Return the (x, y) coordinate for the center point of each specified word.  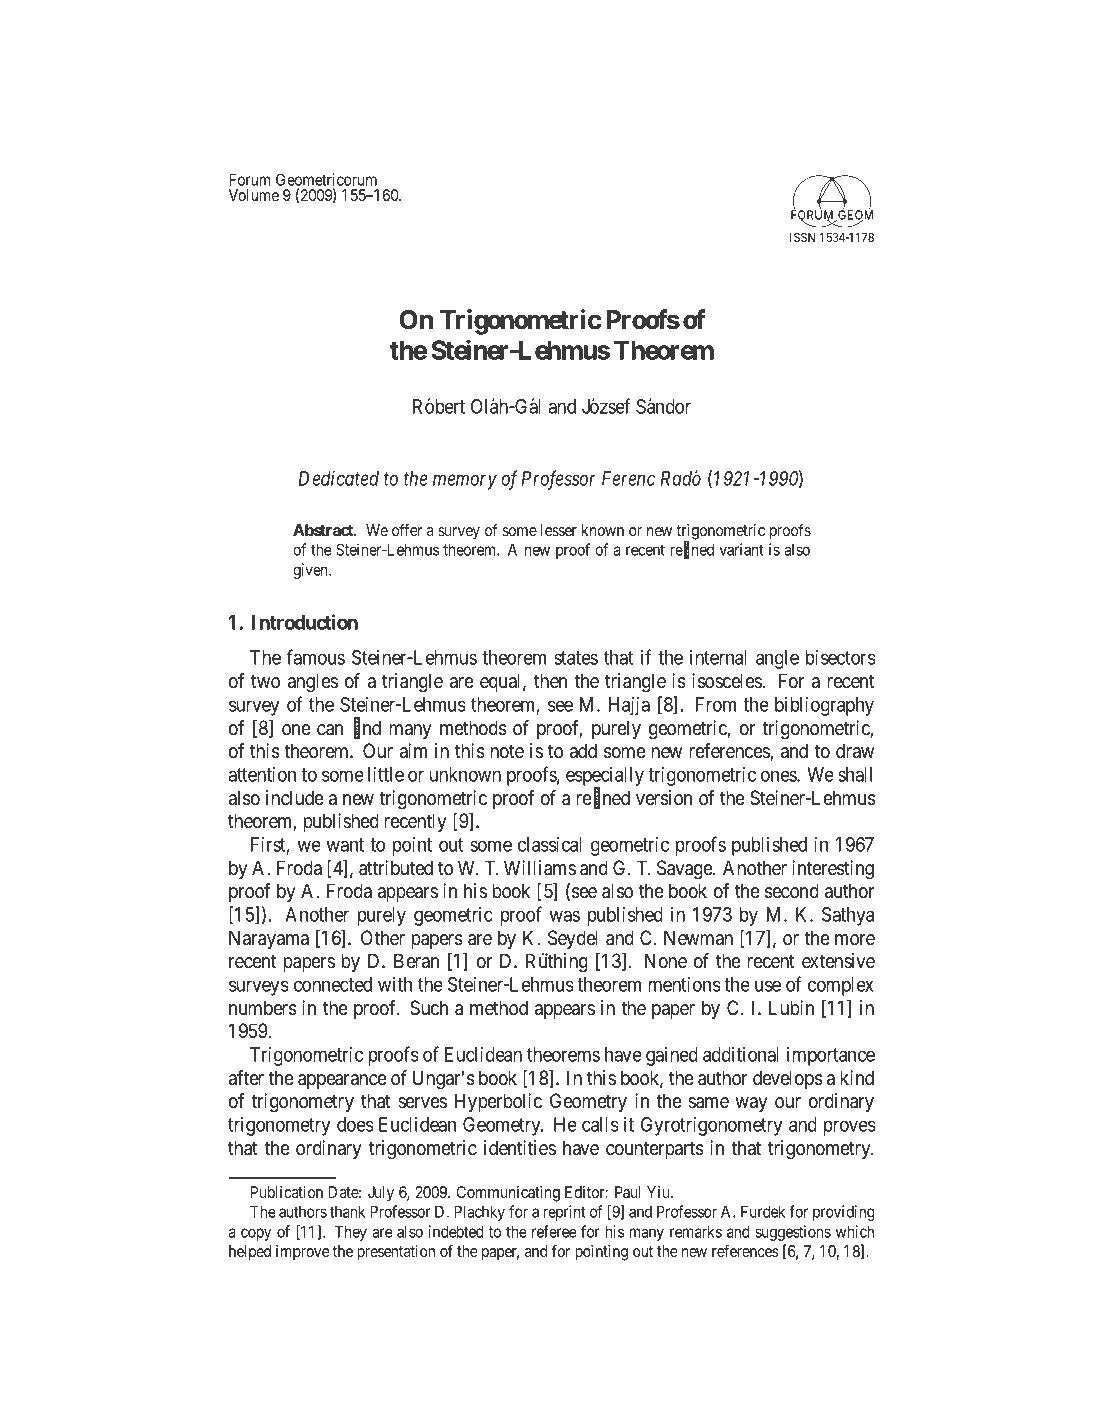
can (330, 730)
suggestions (793, 1233)
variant (741, 549)
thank (347, 1211)
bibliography (824, 706)
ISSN (802, 237)
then (550, 680)
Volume (254, 195)
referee (554, 1231)
